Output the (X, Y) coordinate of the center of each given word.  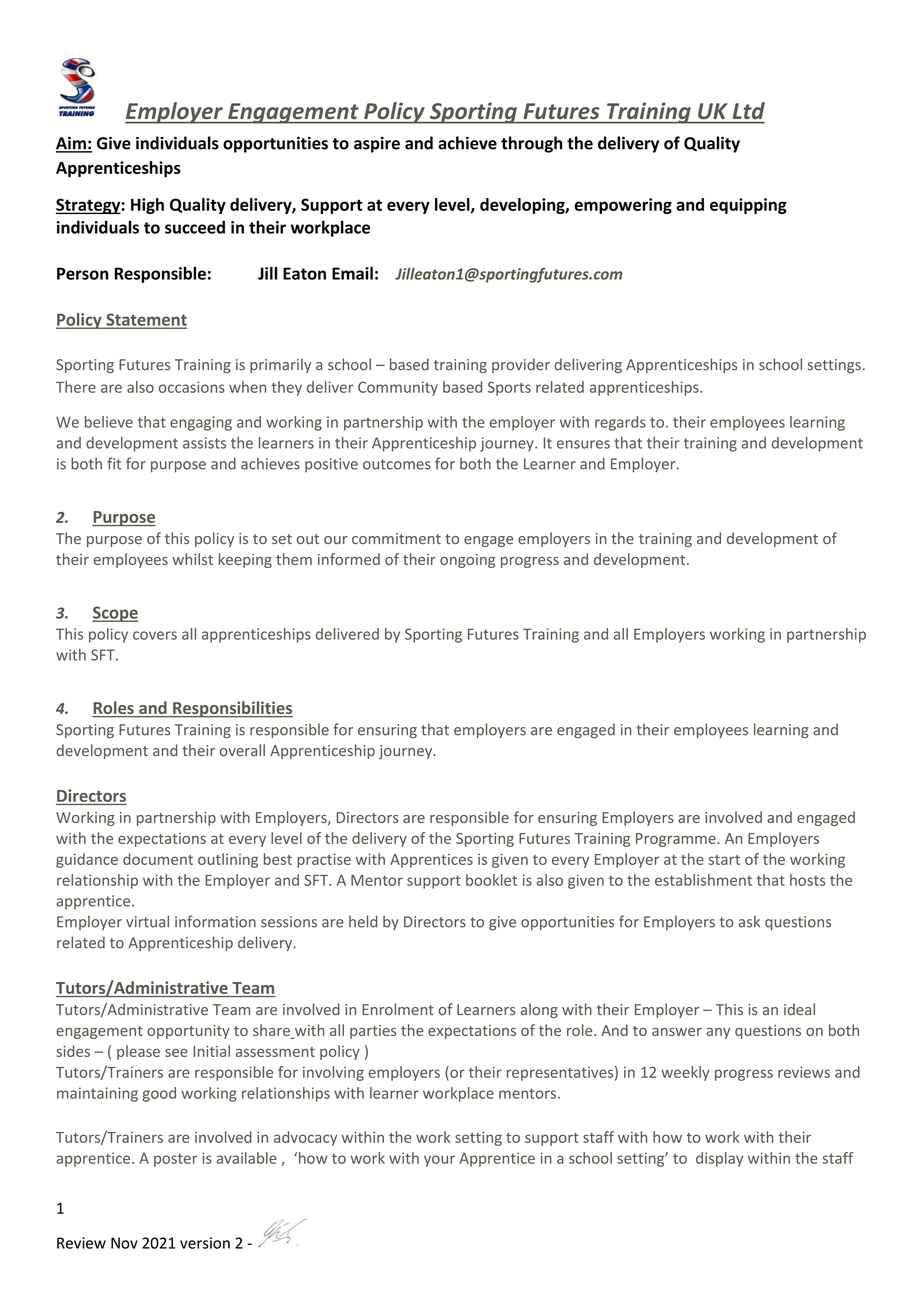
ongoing (467, 561)
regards (620, 423)
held (363, 921)
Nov (124, 1243)
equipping (748, 206)
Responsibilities (232, 709)
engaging (201, 423)
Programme (676, 840)
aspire (377, 145)
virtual (147, 921)
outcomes (397, 464)
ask (749, 921)
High (147, 206)
